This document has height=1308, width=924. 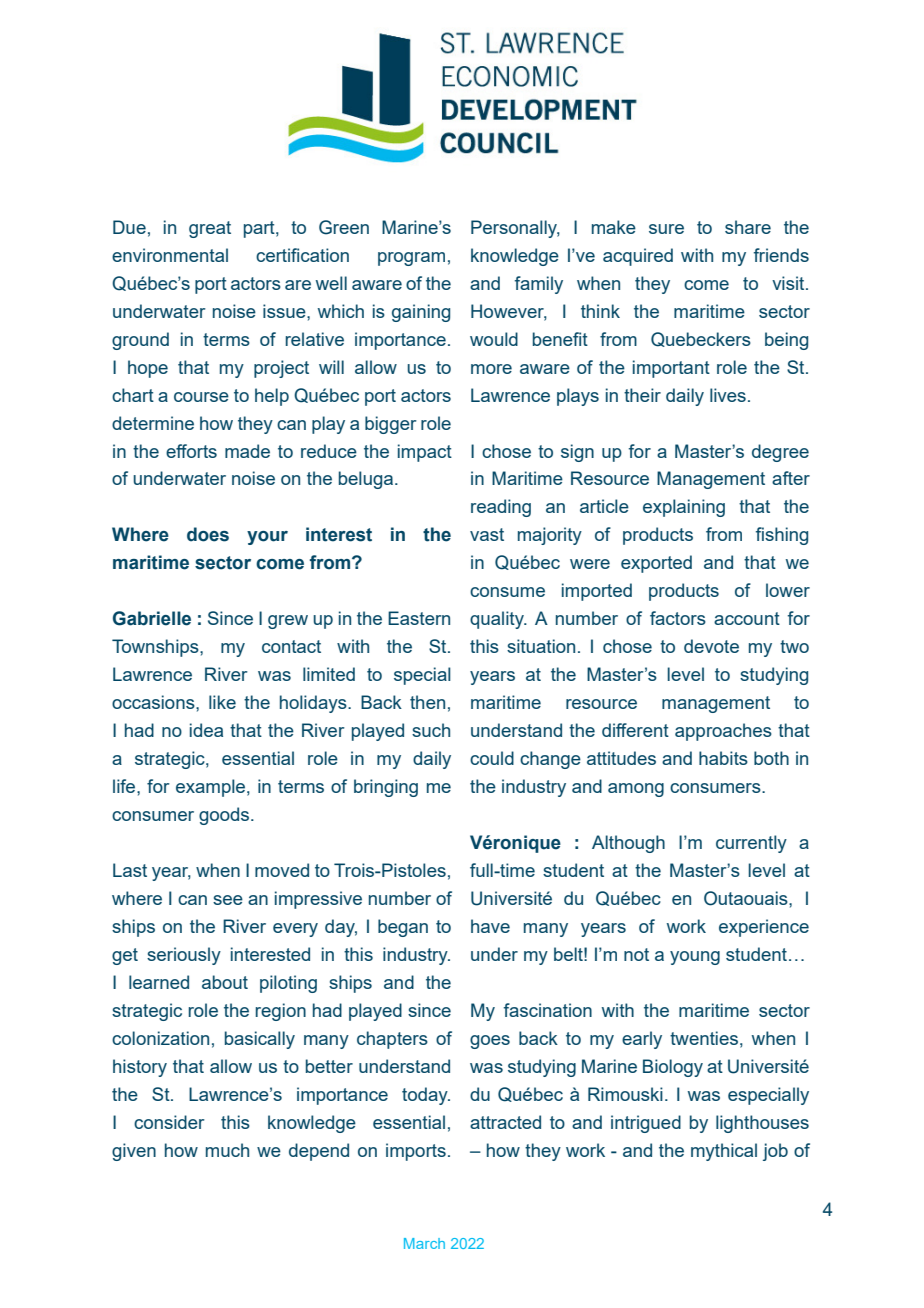 What do you see at coordinates (227, 1150) in the document?
I see `much` at bounding box center [227, 1150].
